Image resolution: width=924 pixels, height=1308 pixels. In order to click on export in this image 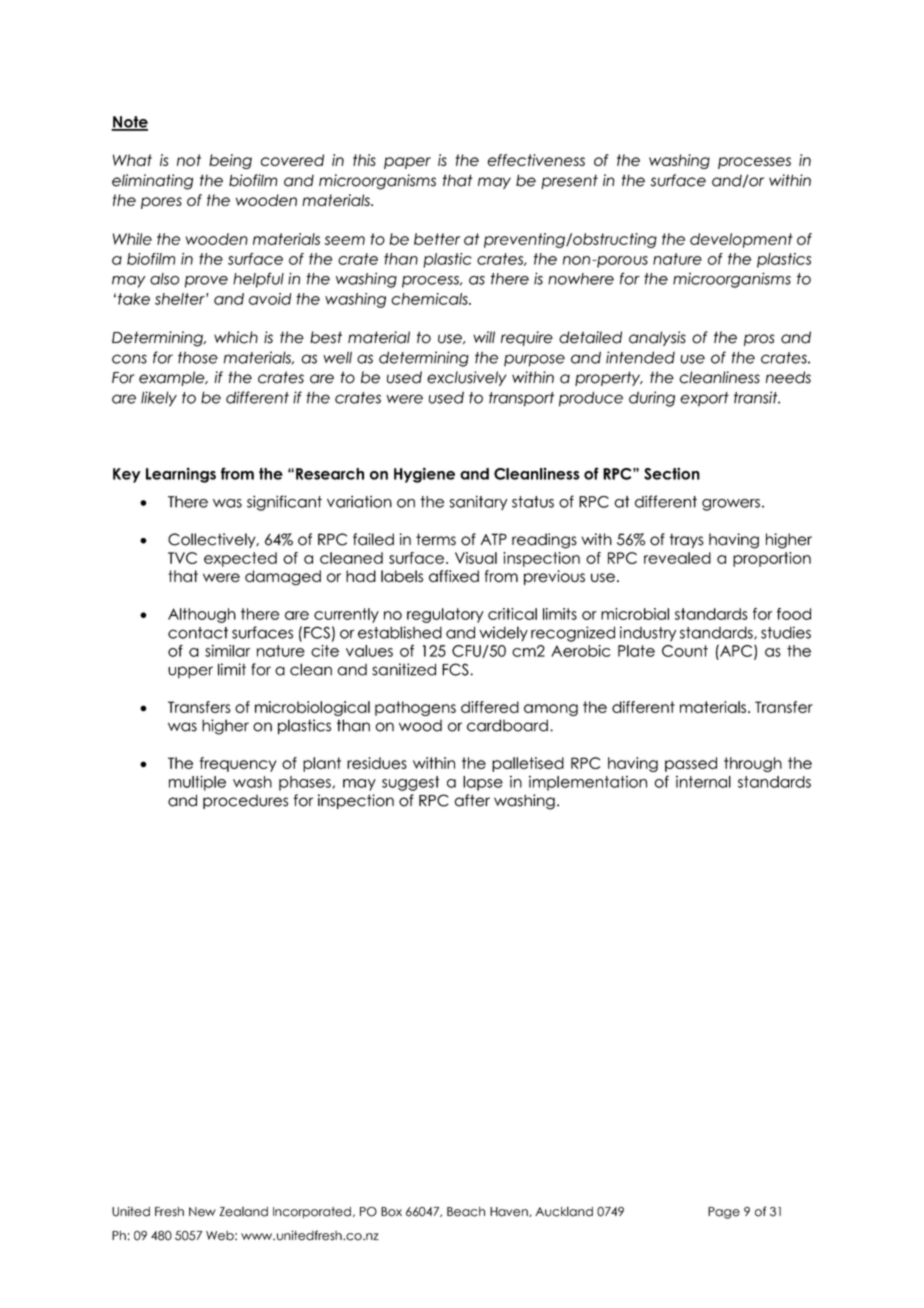, I will do `click(704, 399)`.
